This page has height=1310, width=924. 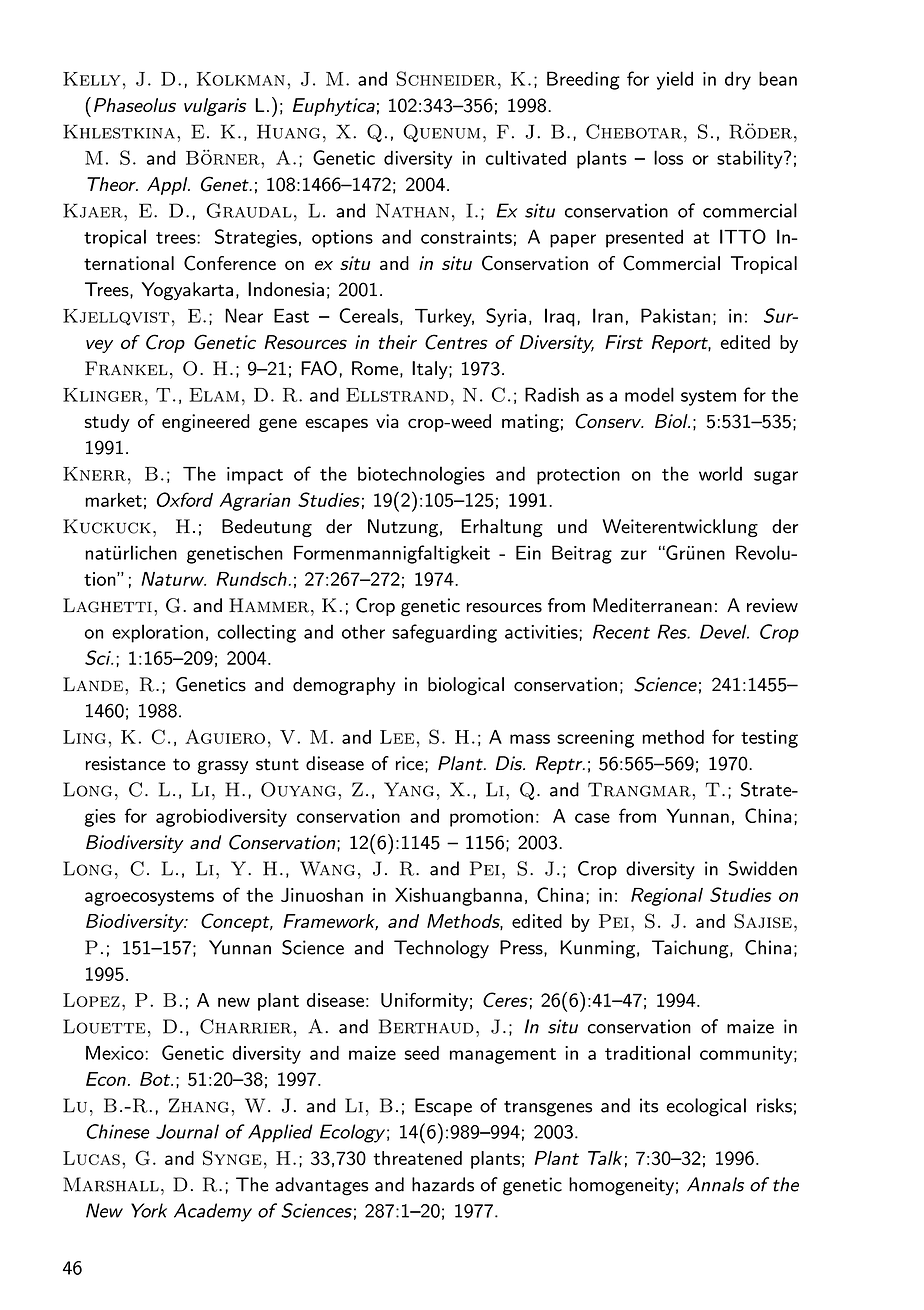 I want to click on world, so click(x=720, y=473).
